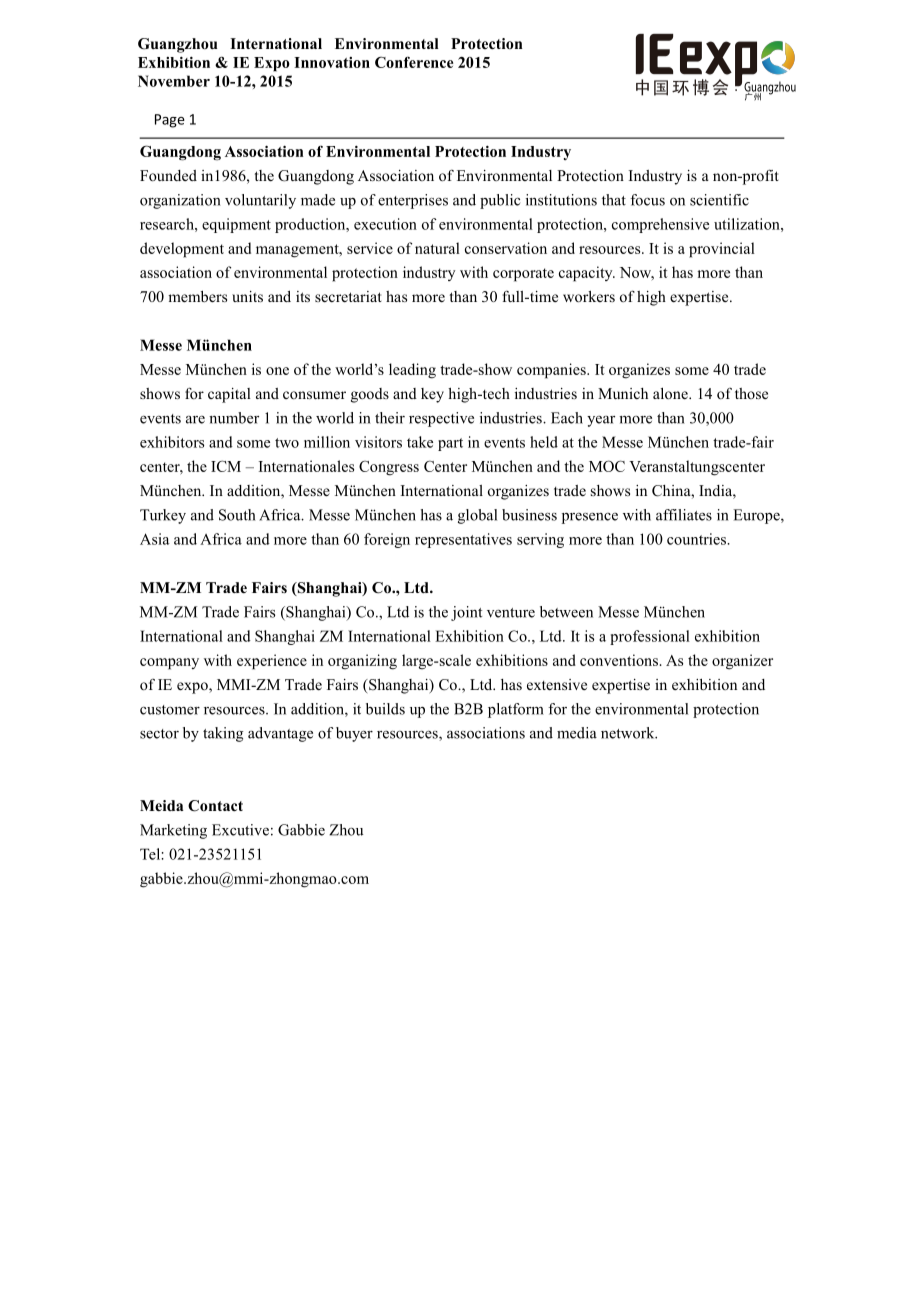 This screenshot has width=924, height=1308. What do you see at coordinates (671, 393) in the screenshot?
I see `alone` at bounding box center [671, 393].
